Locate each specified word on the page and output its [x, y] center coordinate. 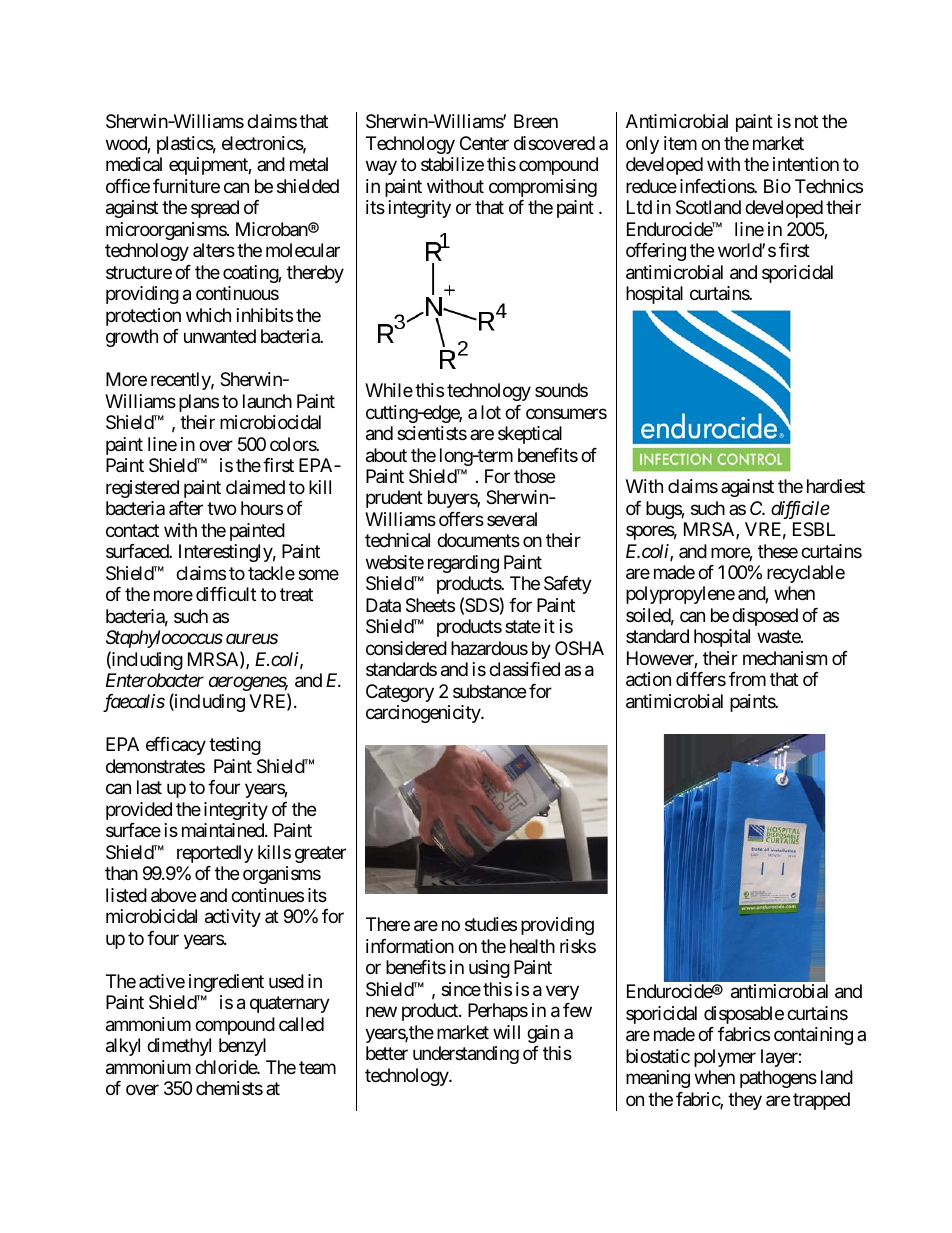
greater [320, 854]
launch [267, 401]
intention [806, 164]
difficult [226, 594]
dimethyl [179, 1047]
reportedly [215, 854]
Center [484, 143]
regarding [463, 564]
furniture [186, 186]
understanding [466, 1055]
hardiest [836, 486]
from [747, 679]
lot [491, 412]
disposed [765, 617]
